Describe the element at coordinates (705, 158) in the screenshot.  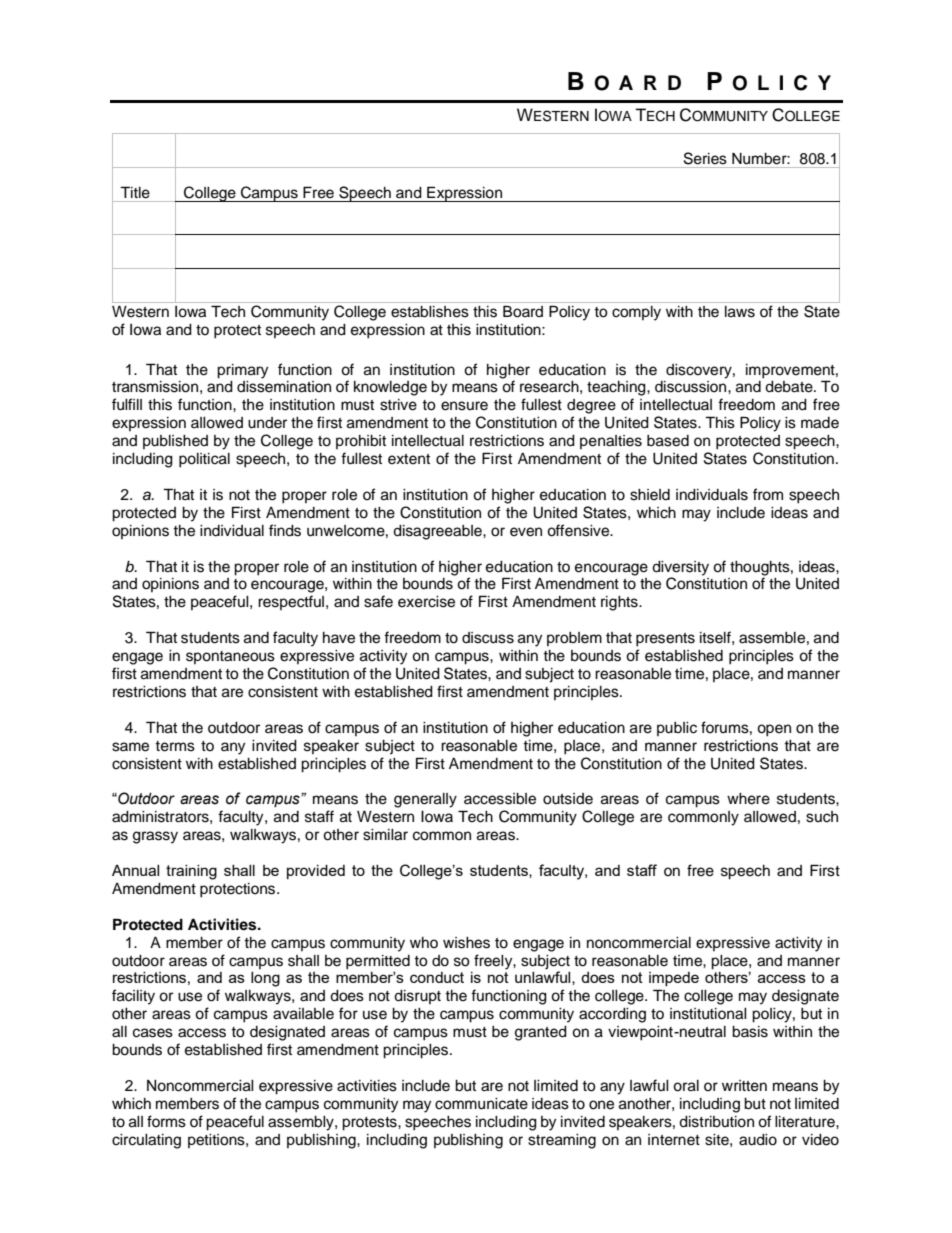
I see `Series` at that location.
